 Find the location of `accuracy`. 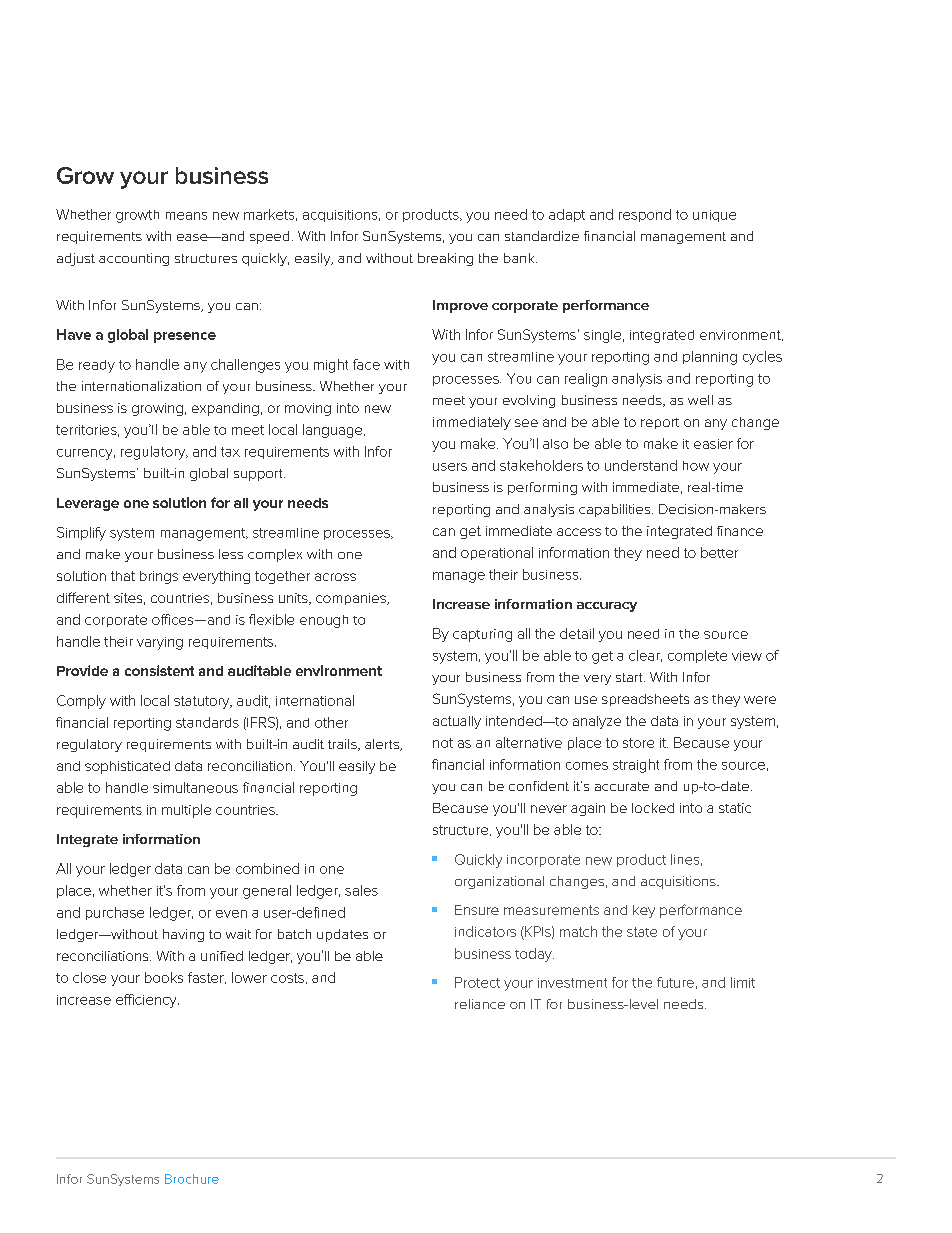

accuracy is located at coordinates (607, 607).
